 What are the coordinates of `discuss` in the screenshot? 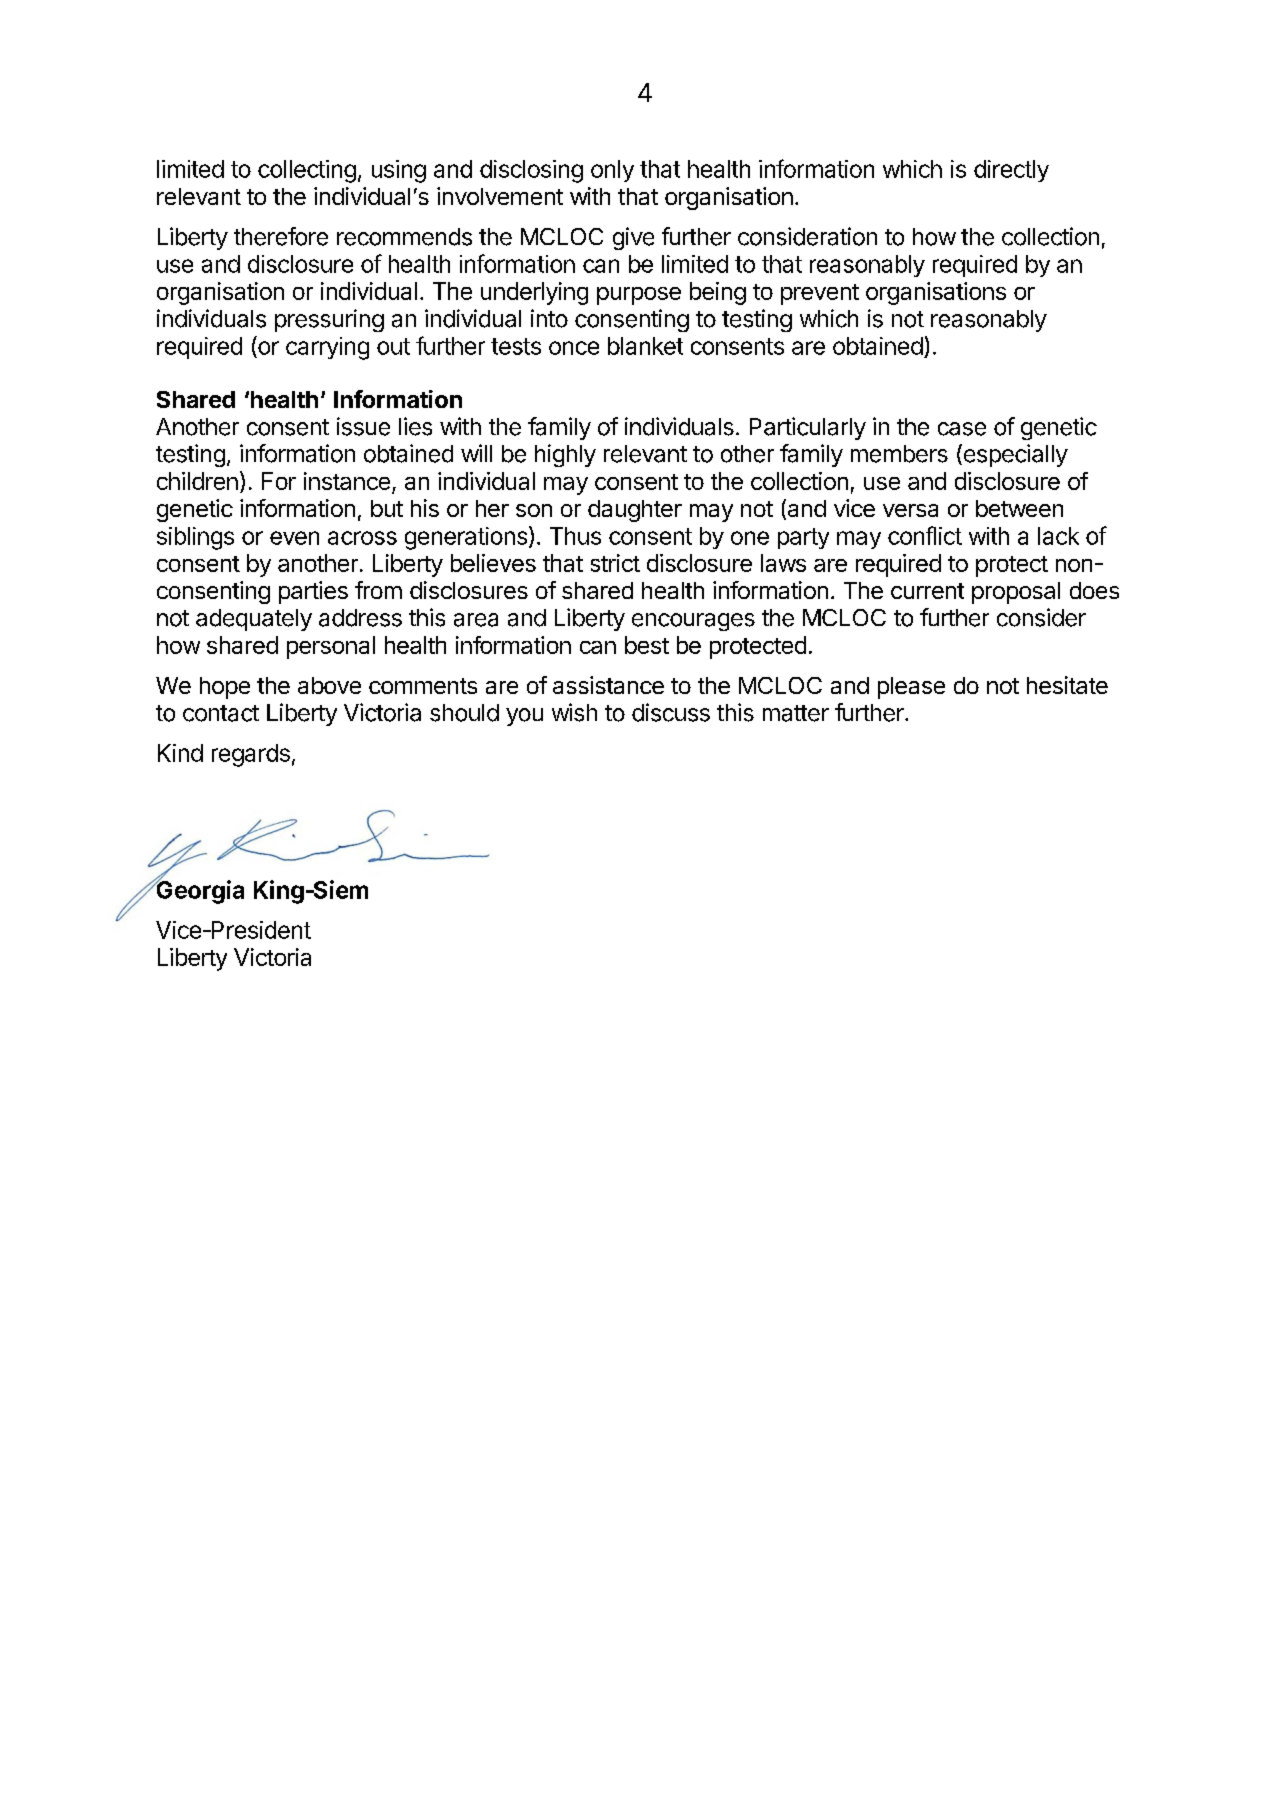 It's located at (671, 712).
